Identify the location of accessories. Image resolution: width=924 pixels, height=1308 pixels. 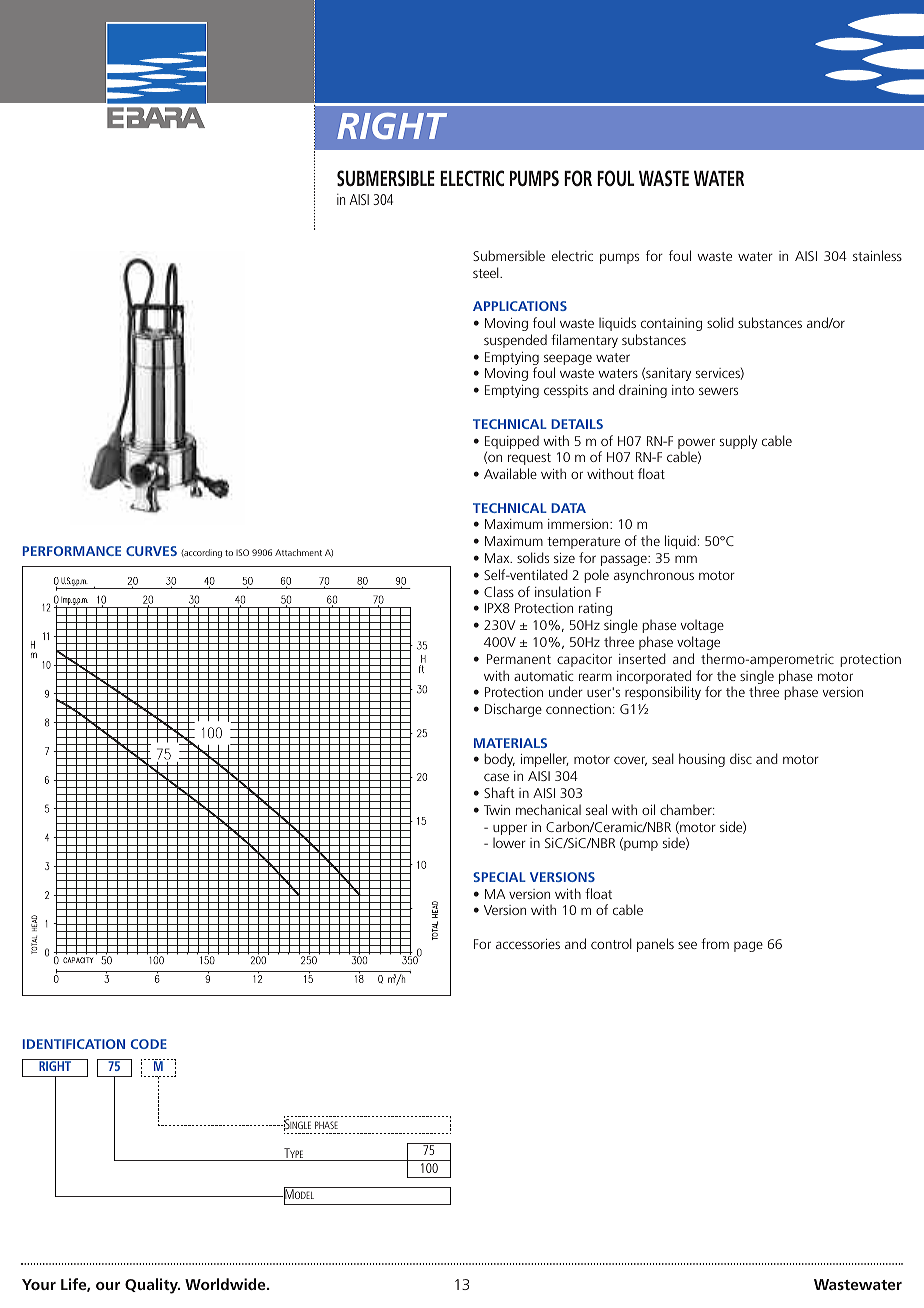
(528, 944).
